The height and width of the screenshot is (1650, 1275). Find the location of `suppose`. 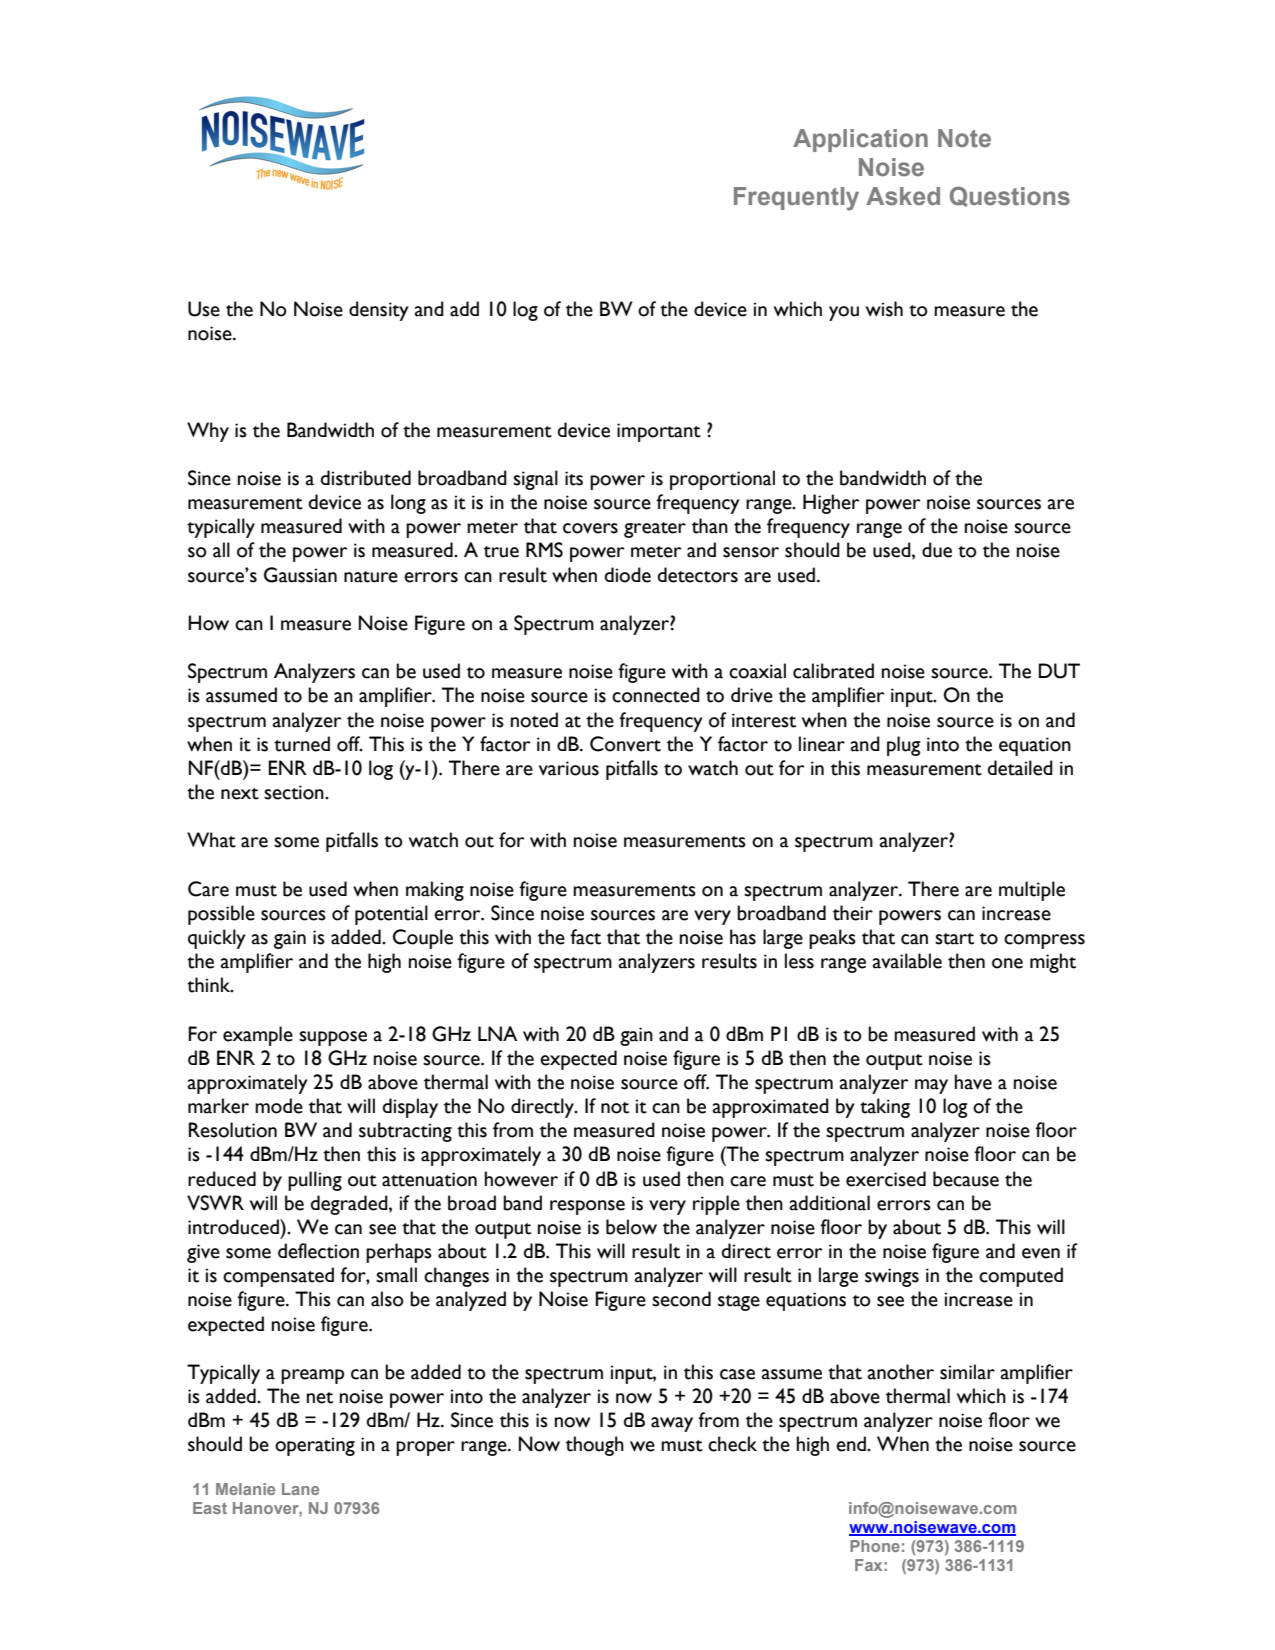

suppose is located at coordinates (333, 1038).
